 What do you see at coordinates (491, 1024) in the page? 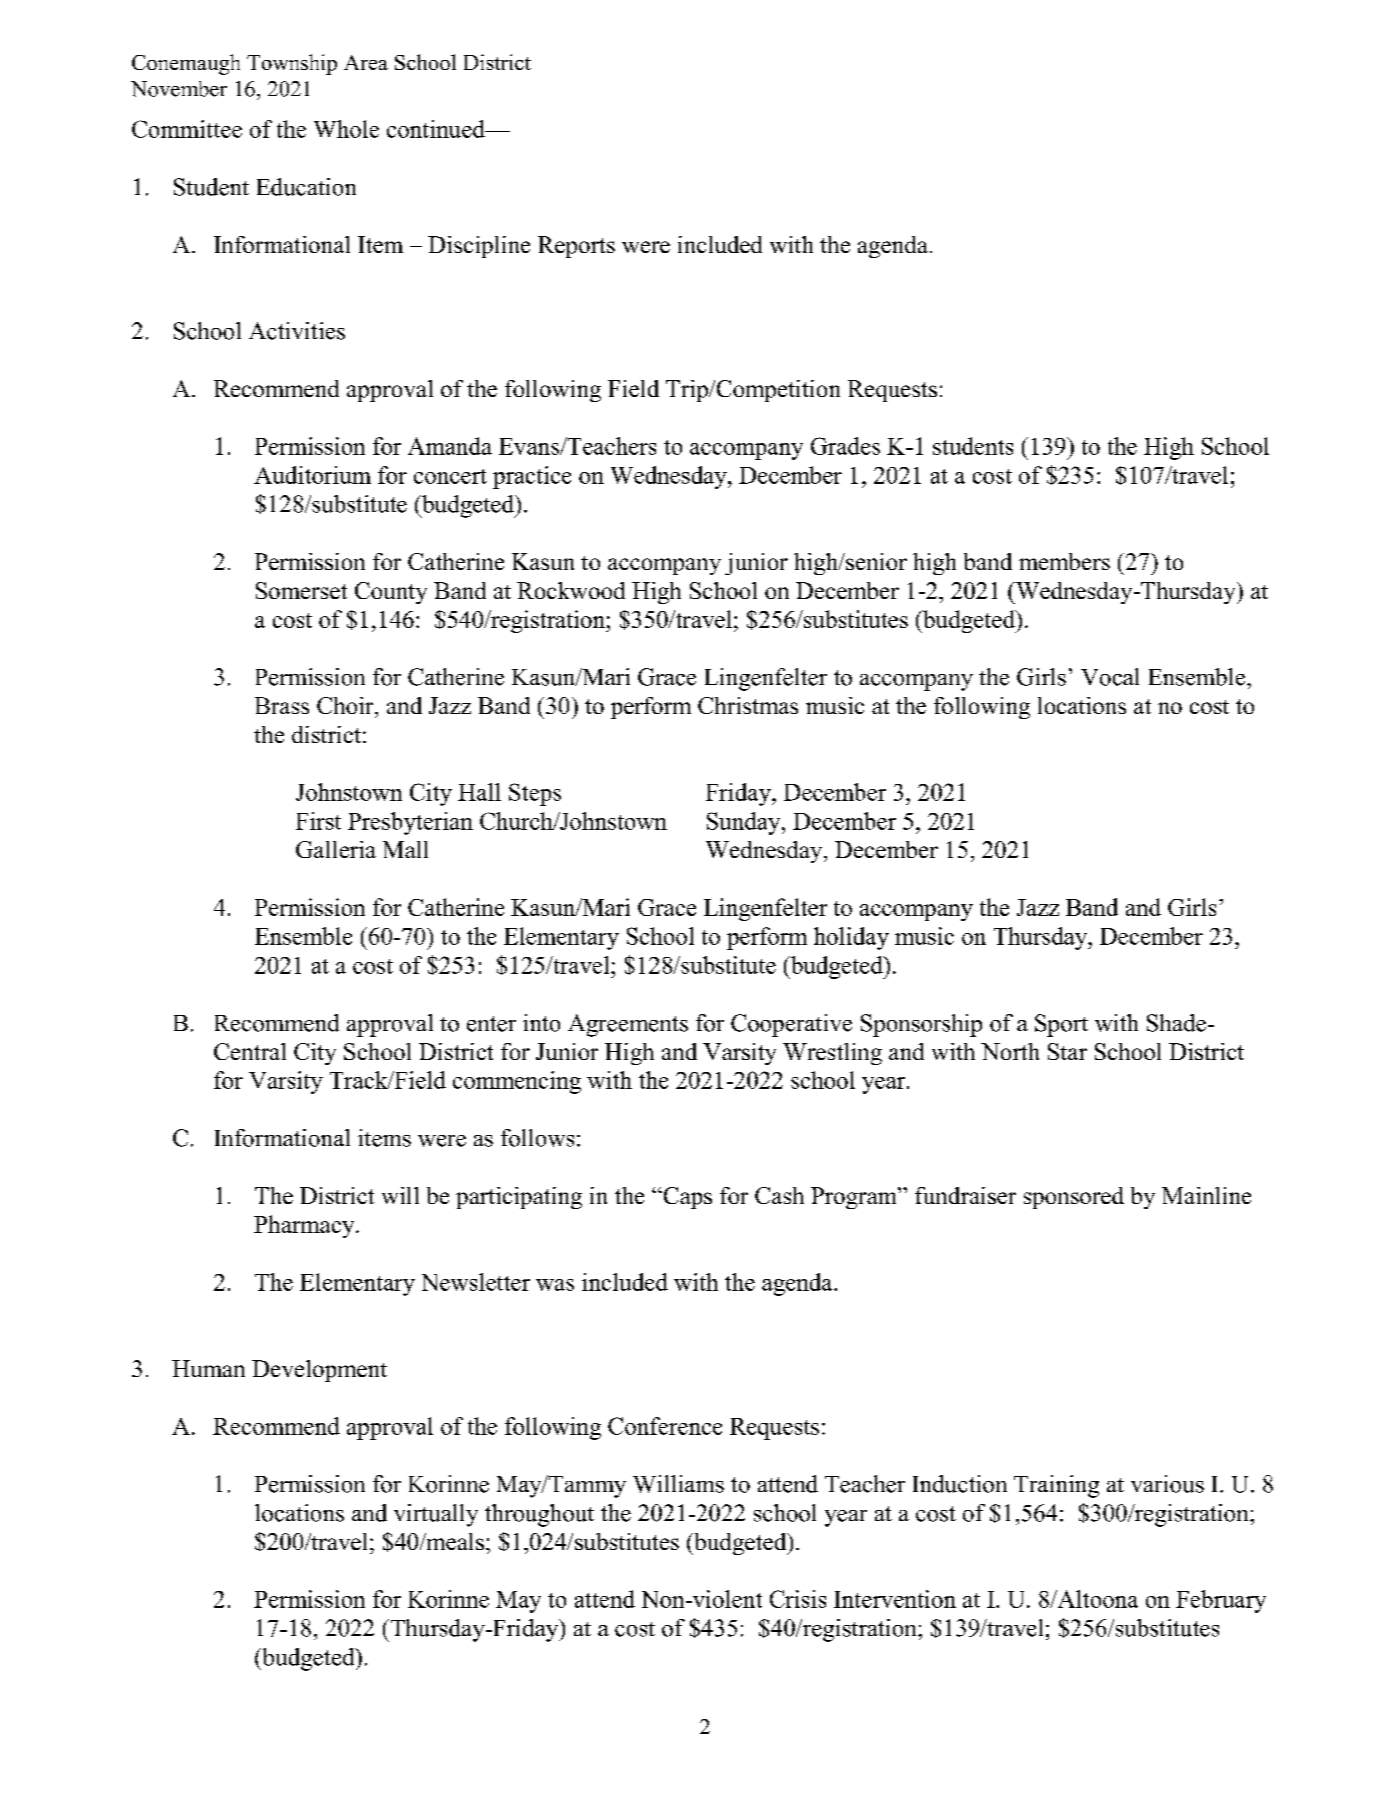
I see `enter` at bounding box center [491, 1024].
